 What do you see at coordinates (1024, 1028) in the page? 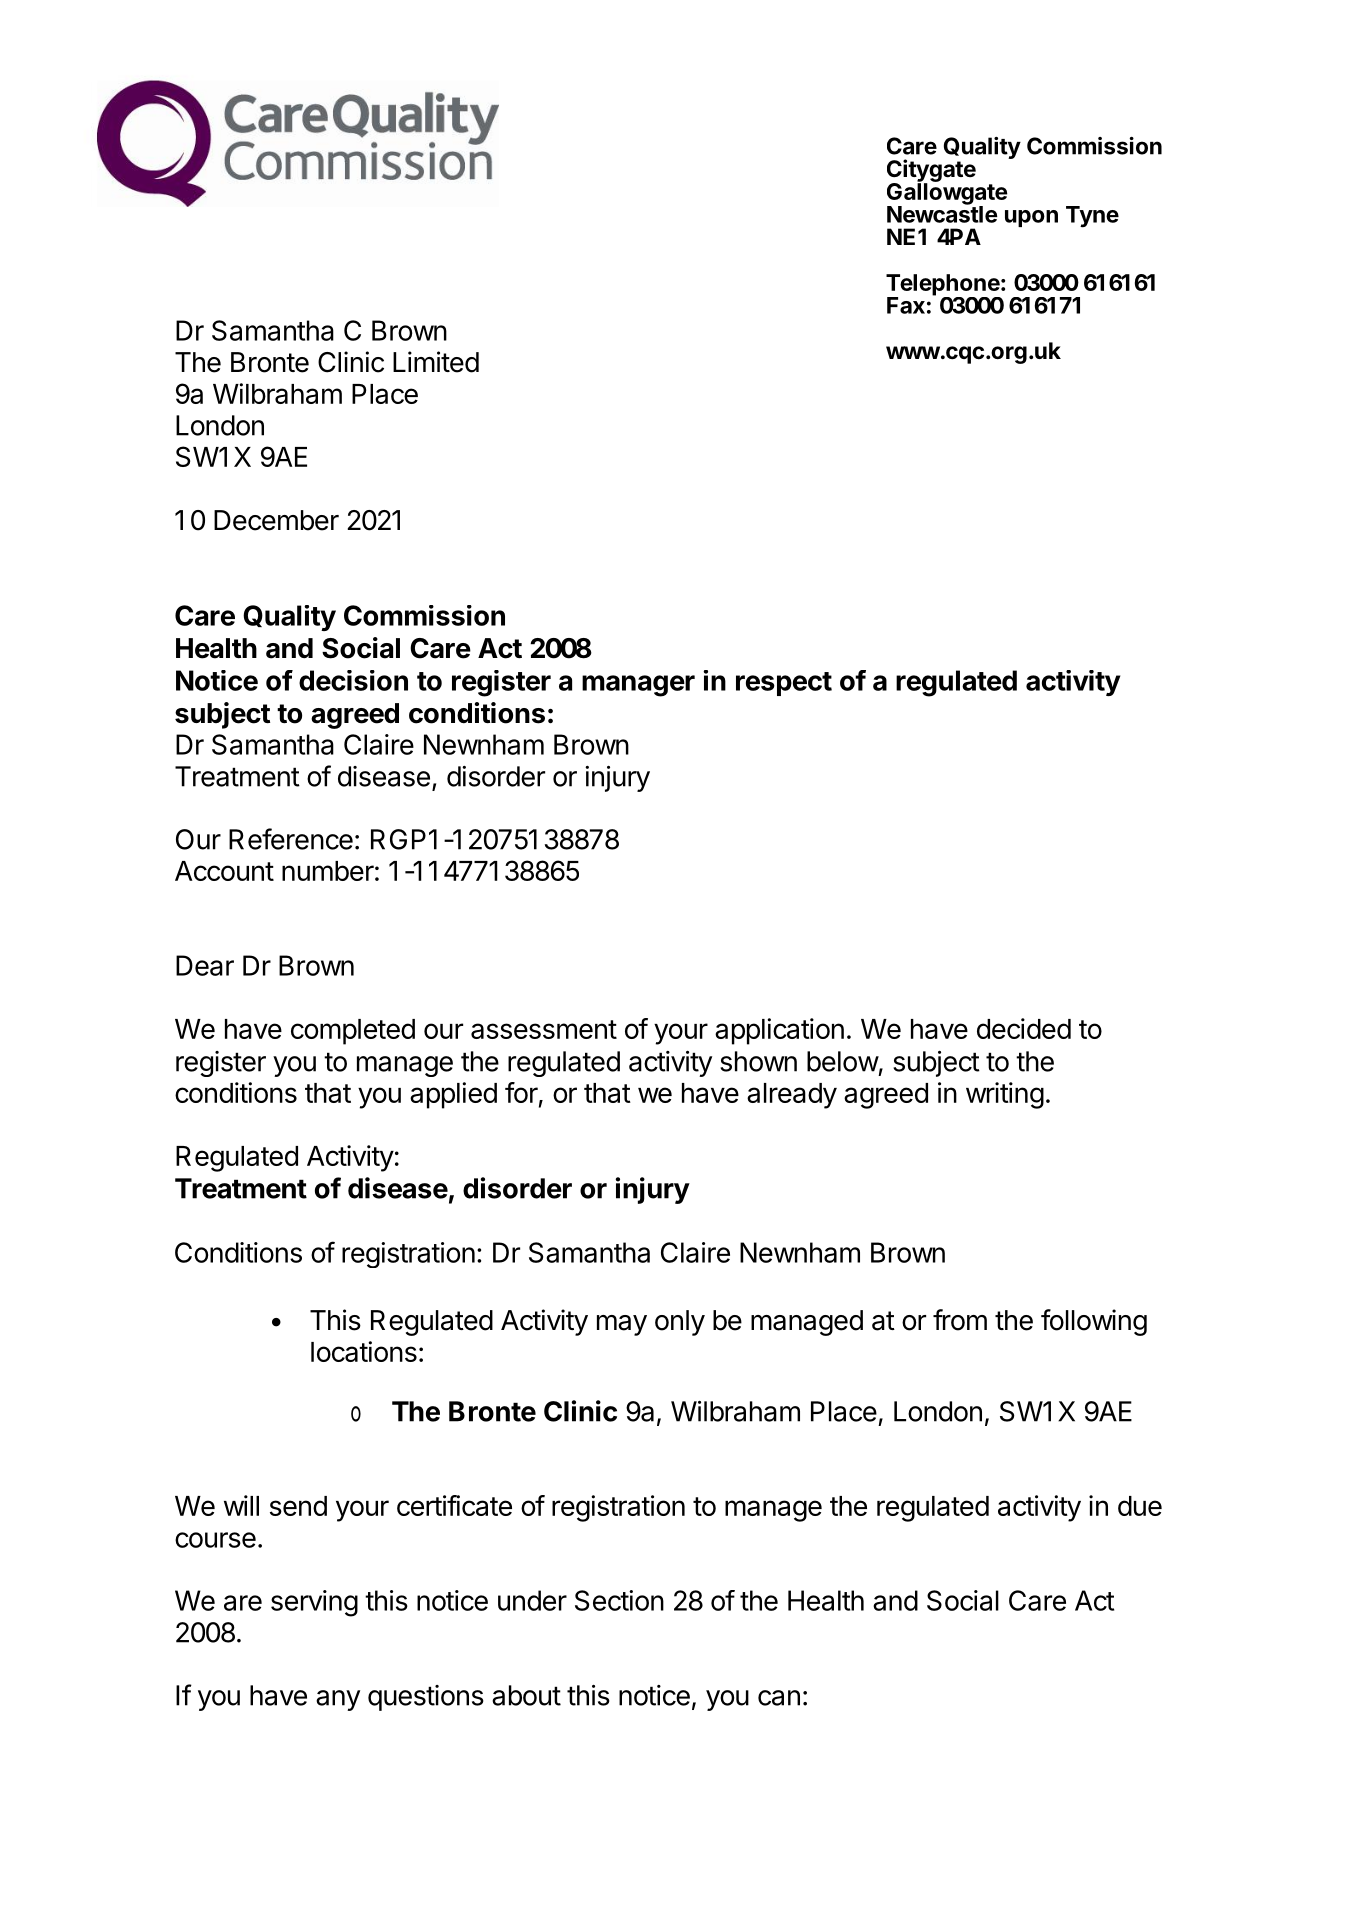
I see `decided` at bounding box center [1024, 1028].
